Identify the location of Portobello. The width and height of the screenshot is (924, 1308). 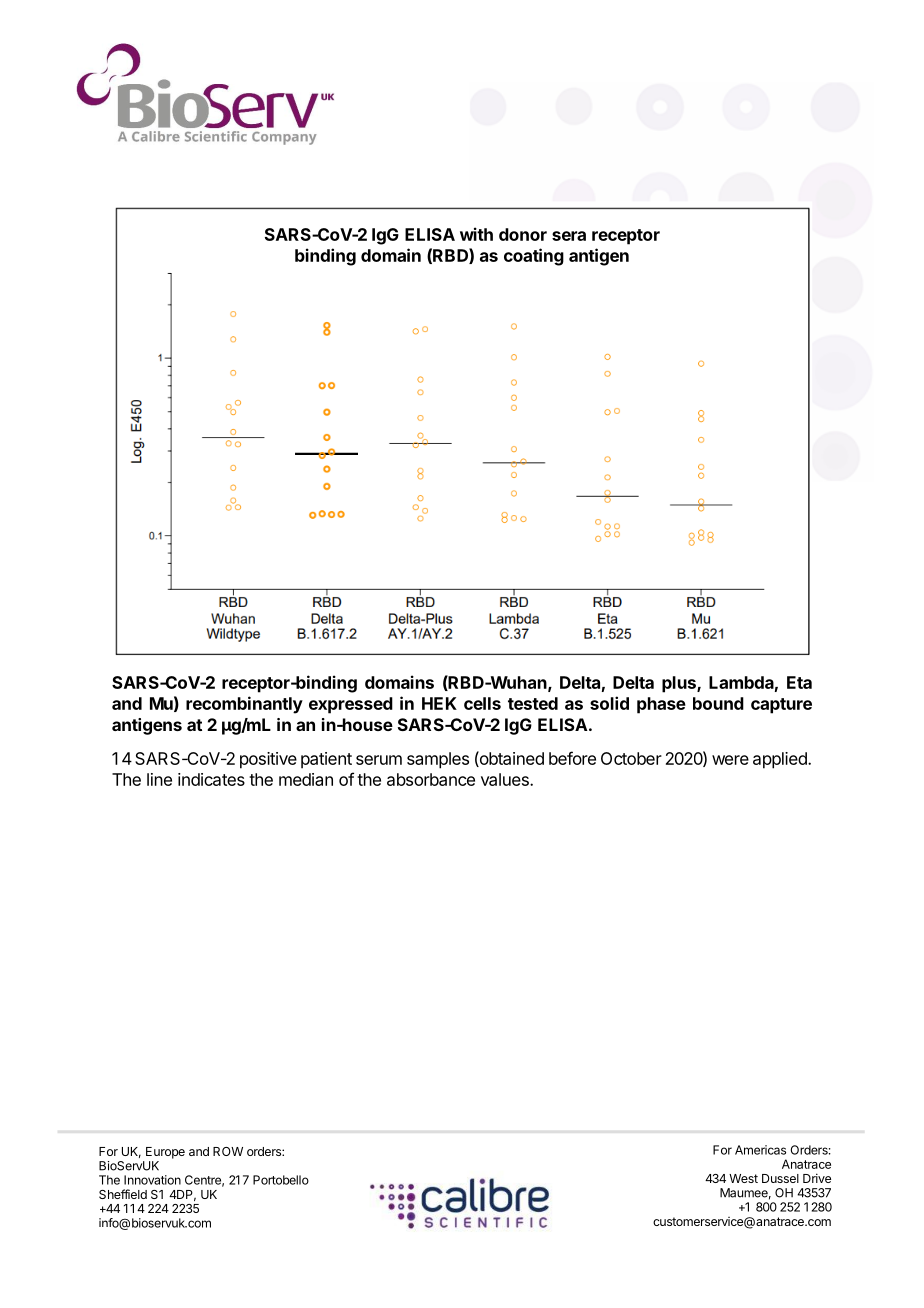
(281, 1180).
